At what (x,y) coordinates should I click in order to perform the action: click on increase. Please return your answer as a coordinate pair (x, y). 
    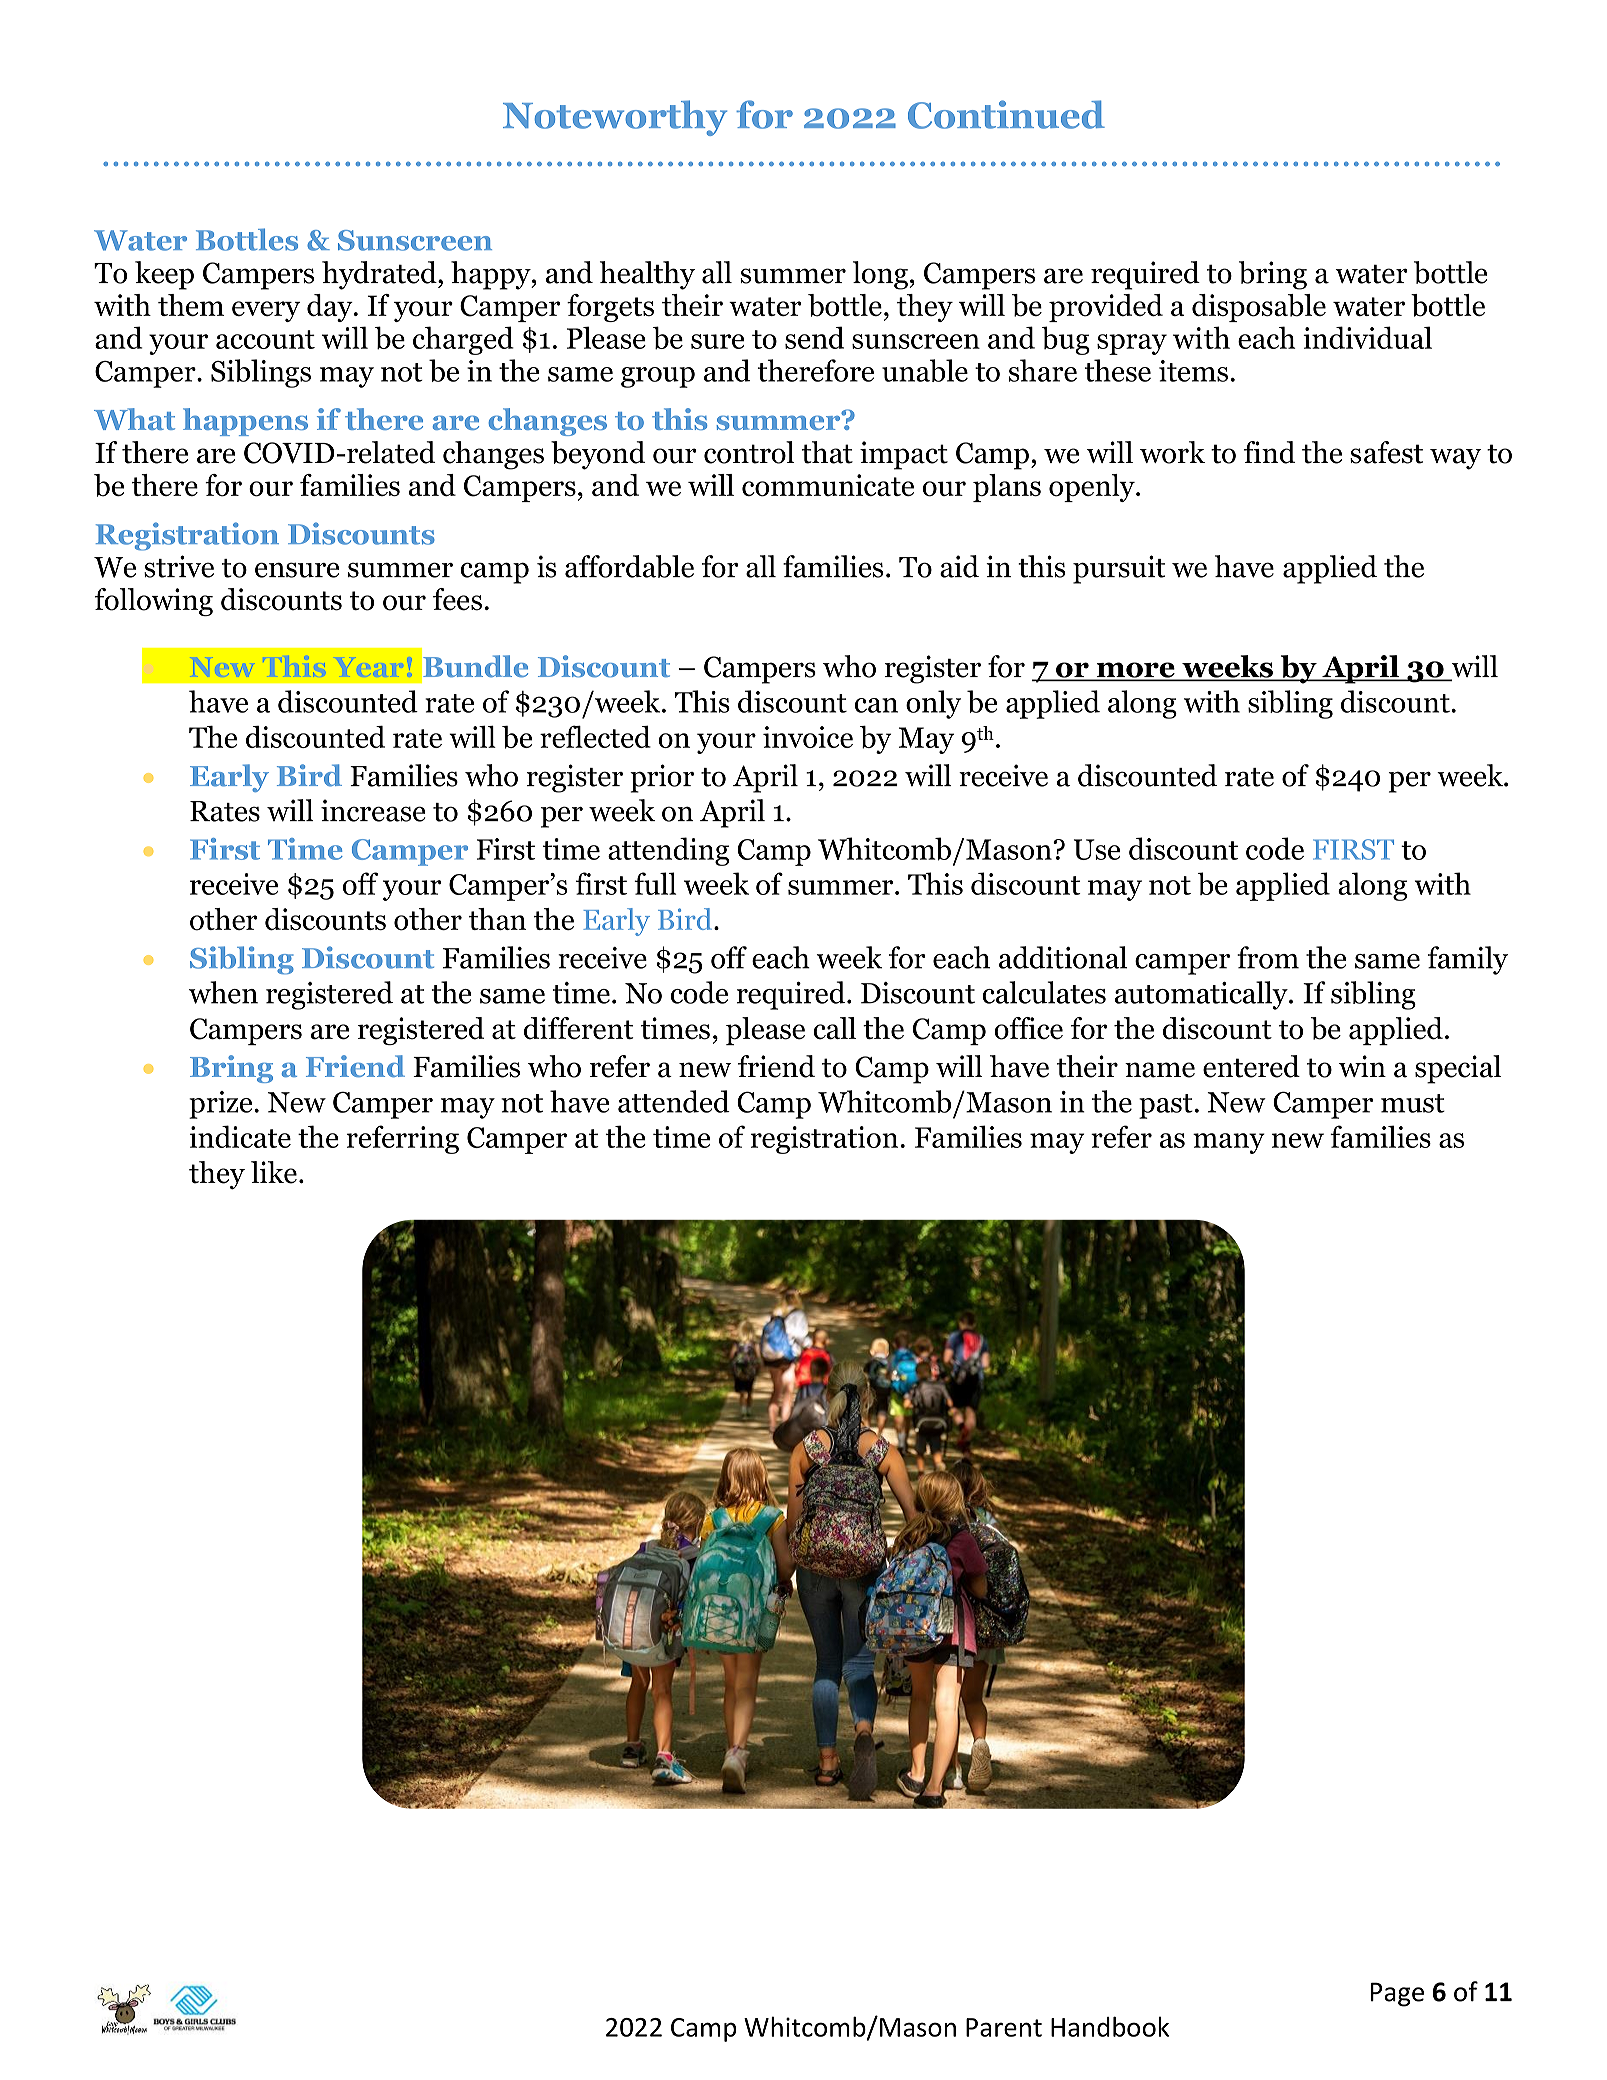
    Looking at the image, I should click on (373, 810).
